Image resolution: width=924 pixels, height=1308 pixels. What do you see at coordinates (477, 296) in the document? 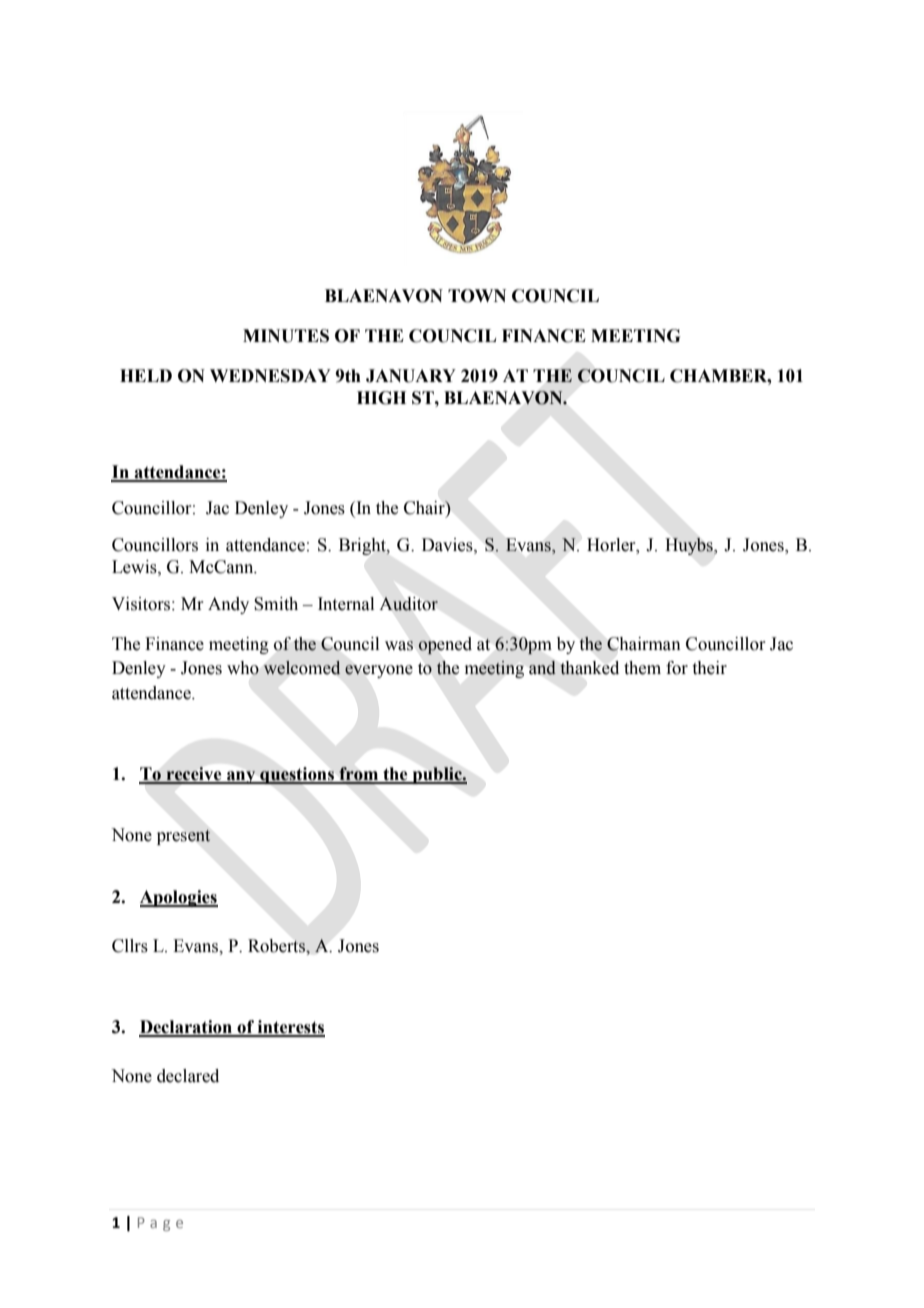
I see `TOWN` at bounding box center [477, 296].
